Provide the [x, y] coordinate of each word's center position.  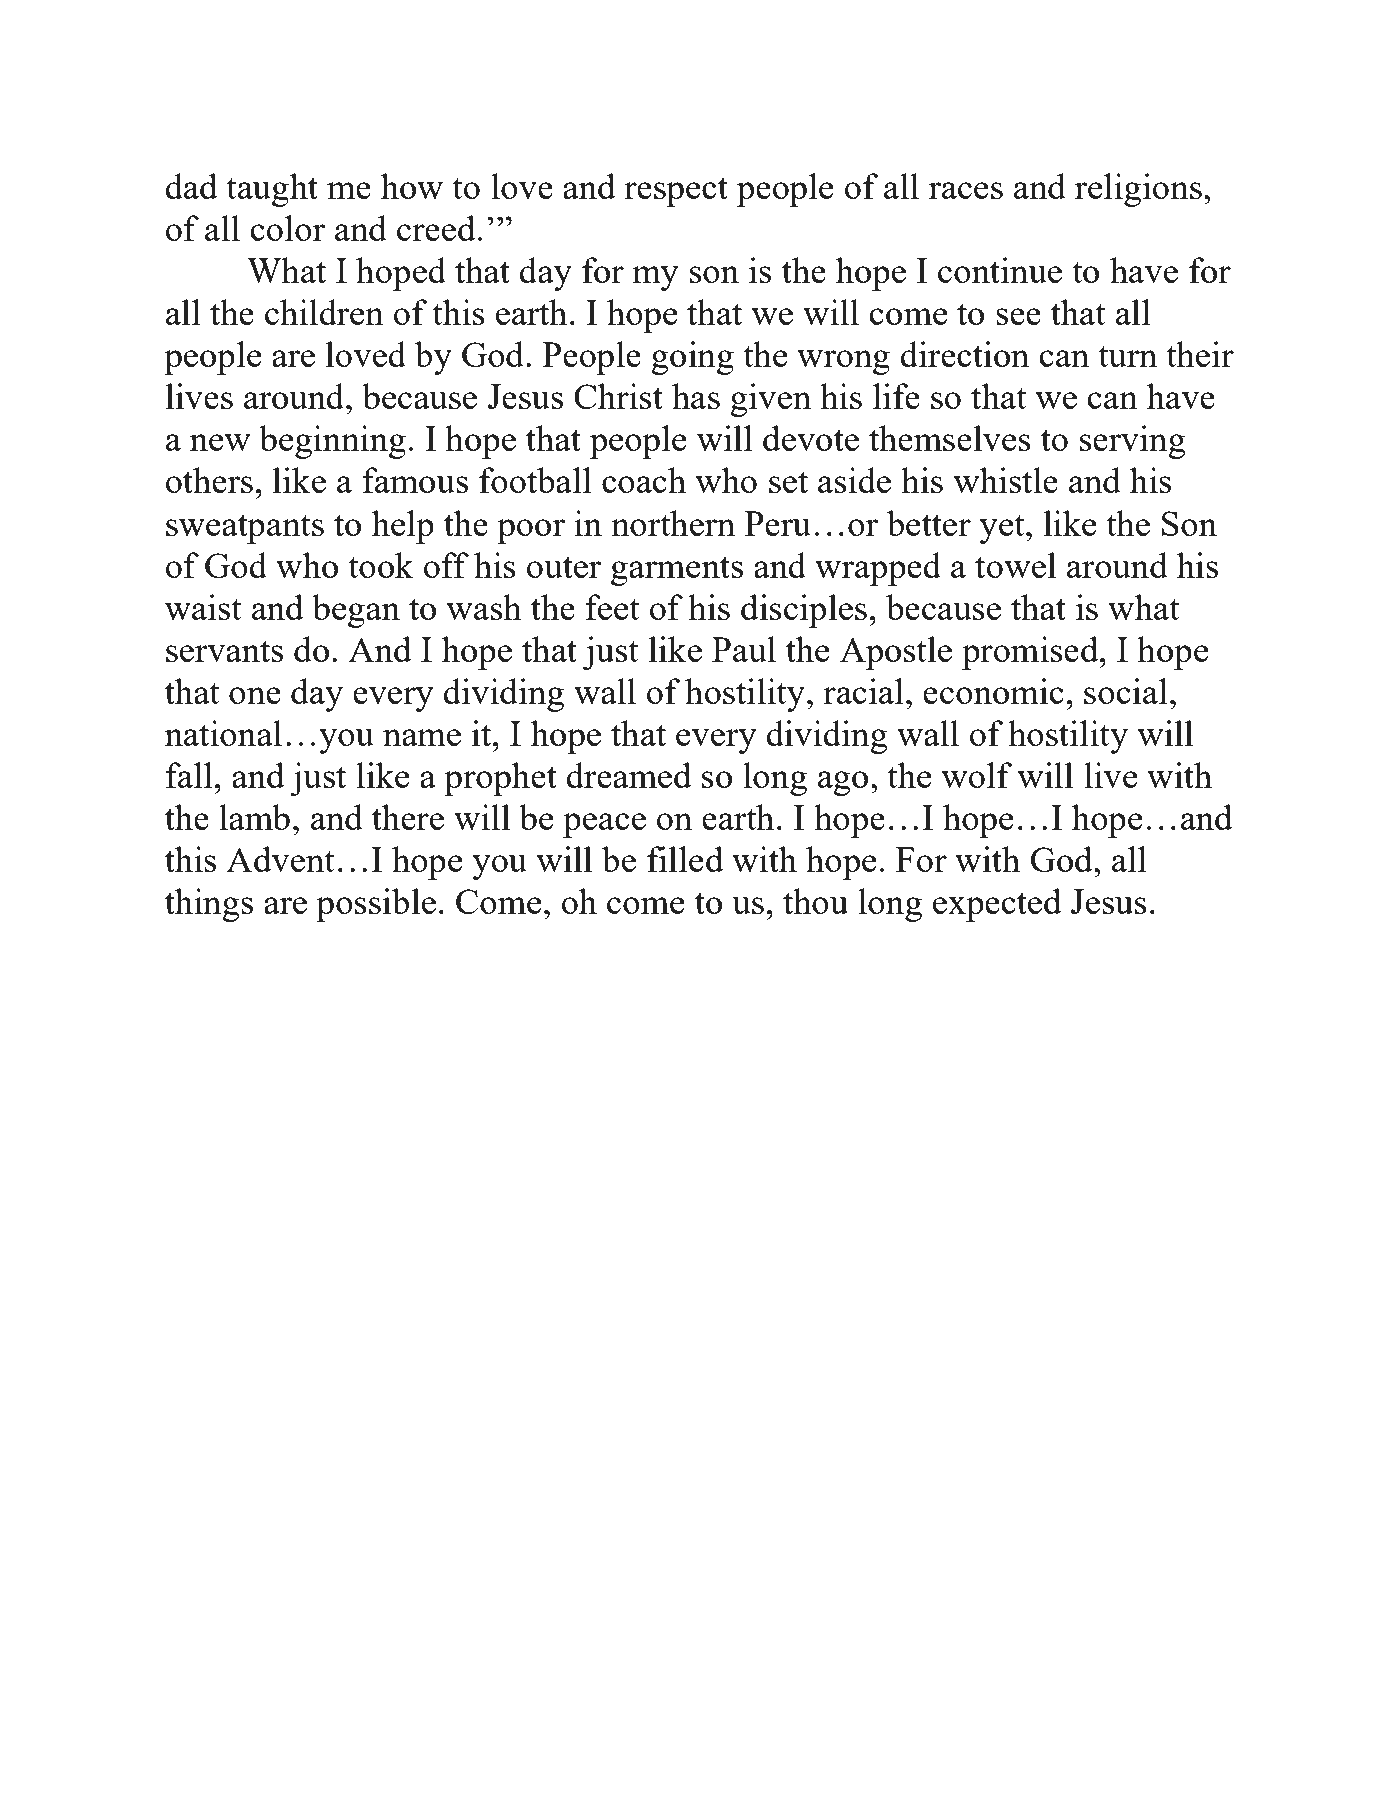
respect [676, 192]
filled [685, 859]
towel [1015, 565]
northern [673, 523]
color [287, 228]
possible [376, 905]
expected [997, 905]
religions [1138, 190]
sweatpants [245, 529]
